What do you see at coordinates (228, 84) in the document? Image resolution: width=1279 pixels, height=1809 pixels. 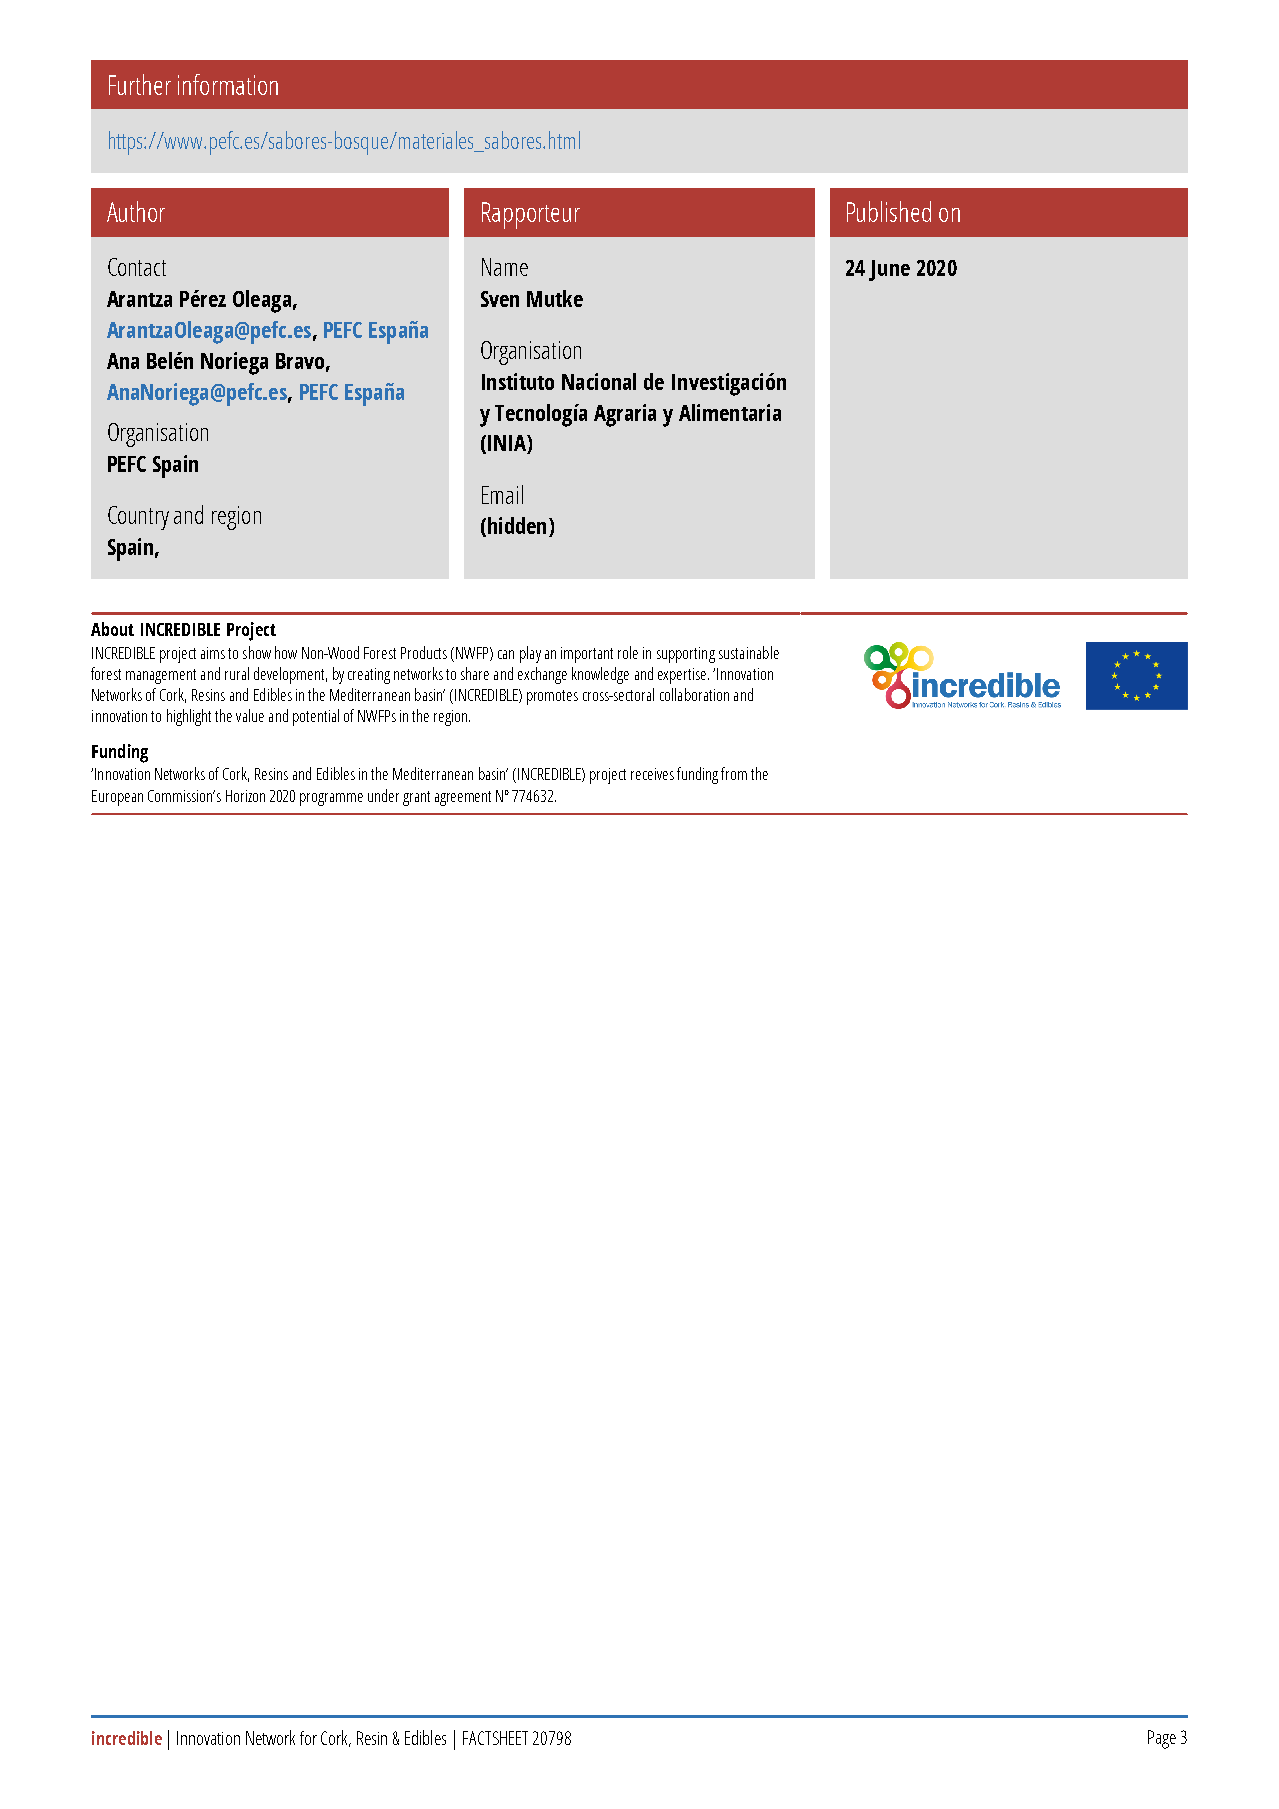 I see `information` at bounding box center [228, 84].
